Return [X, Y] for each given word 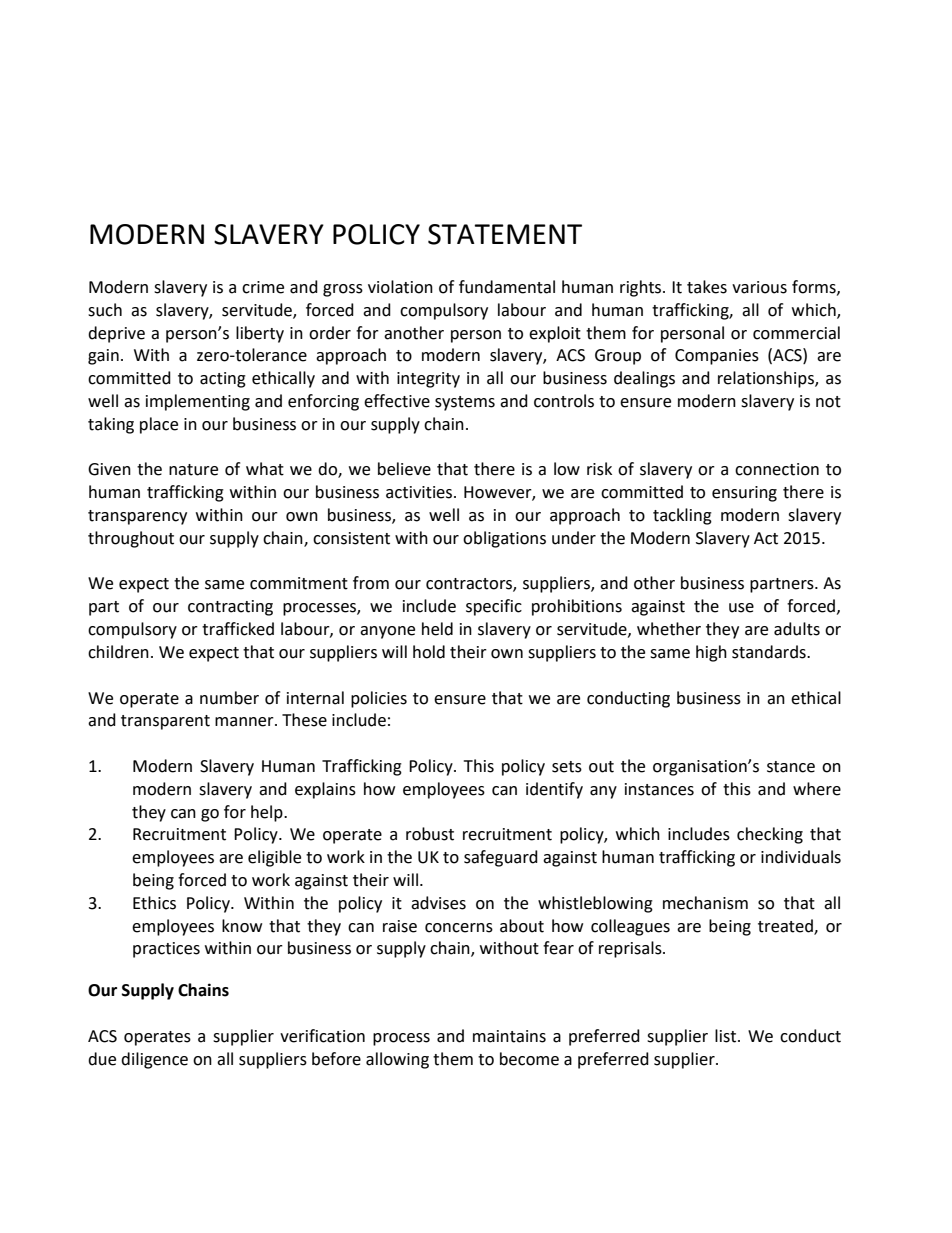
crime [263, 287]
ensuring [744, 494]
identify [554, 790]
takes [707, 287]
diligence [154, 1060]
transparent [165, 722]
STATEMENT [505, 234]
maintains [509, 1036]
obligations [504, 539]
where [817, 789]
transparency [137, 517]
